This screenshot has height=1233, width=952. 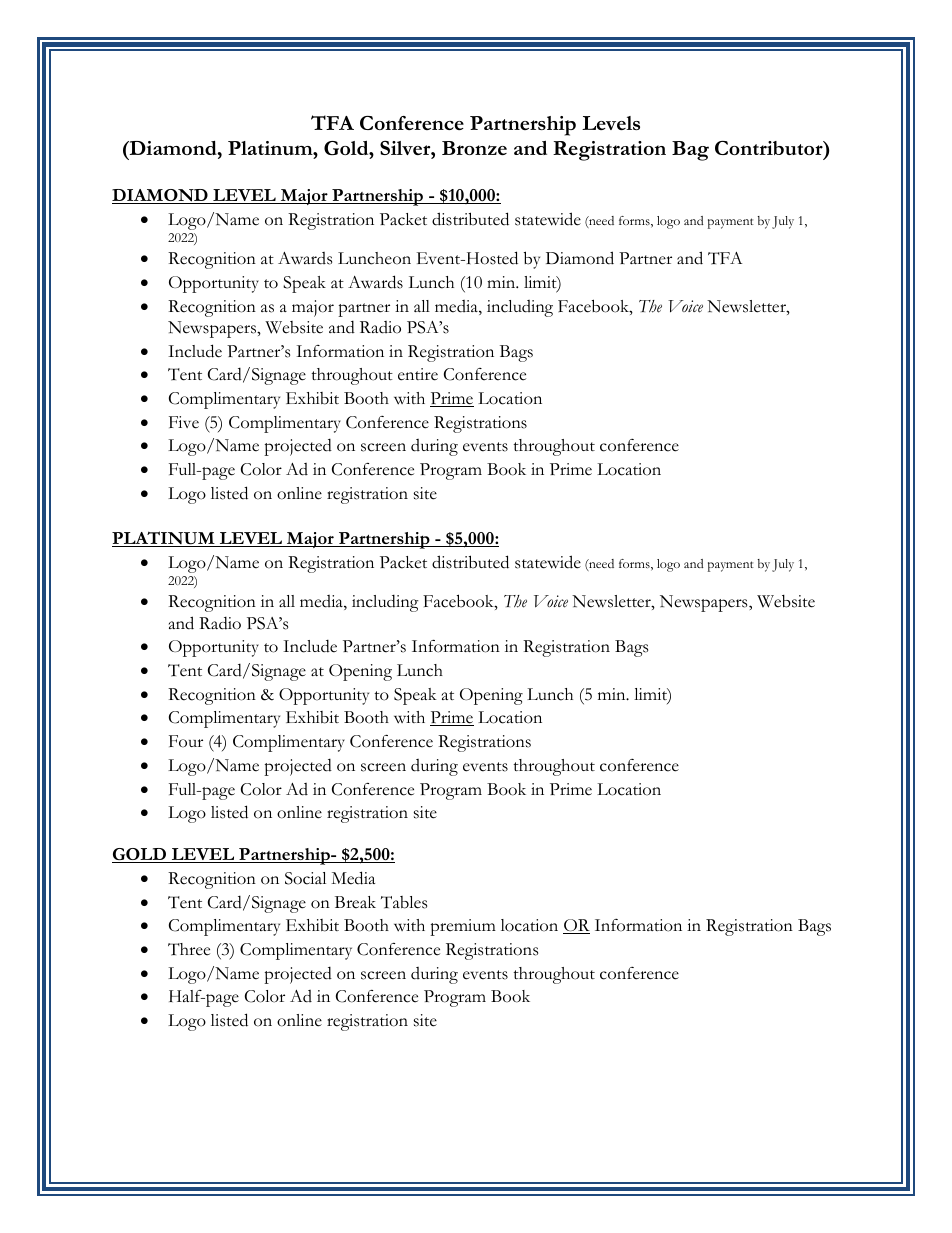 What do you see at coordinates (418, 374) in the screenshot?
I see `entire` at bounding box center [418, 374].
